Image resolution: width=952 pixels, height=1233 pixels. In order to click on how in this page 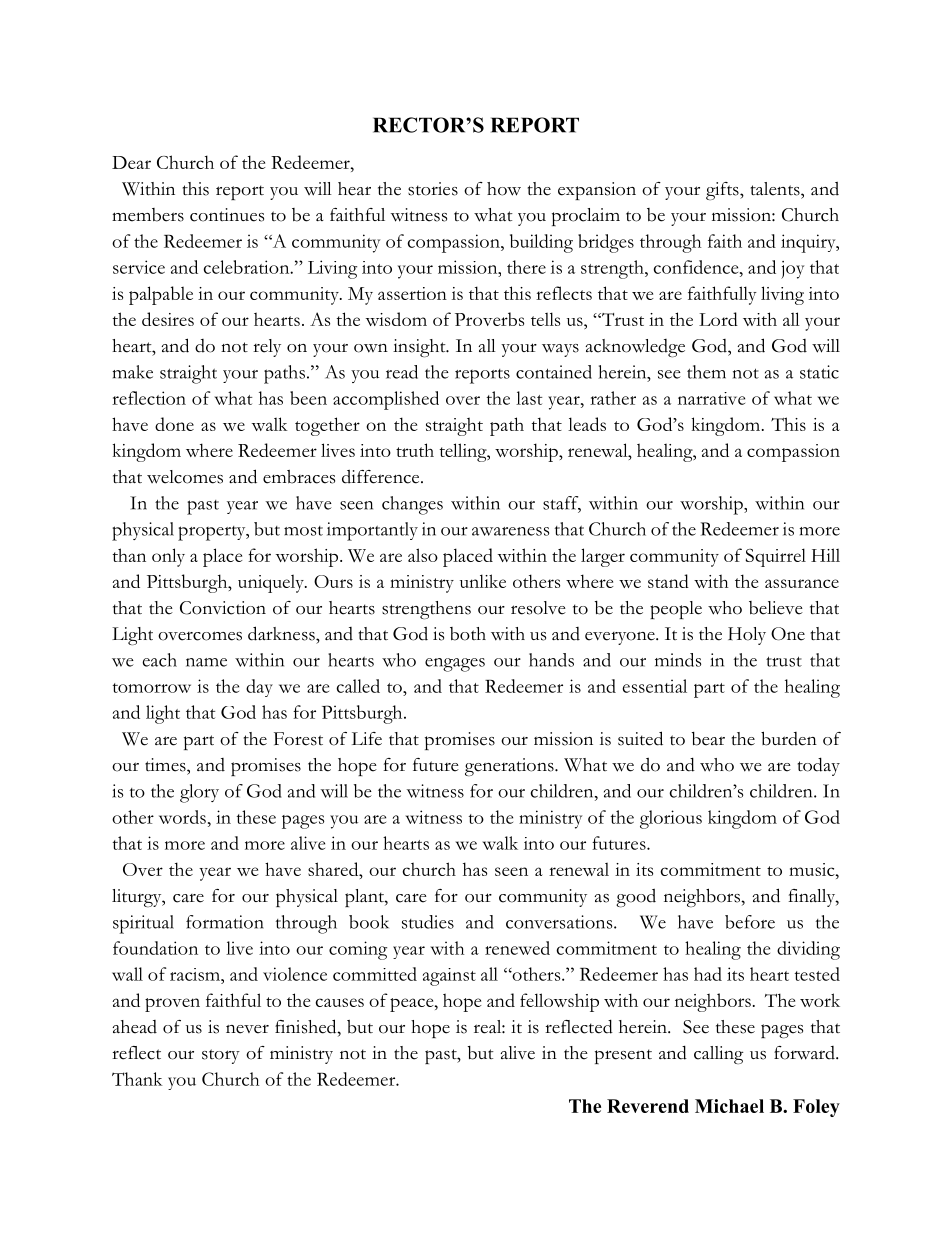, I will do `click(504, 189)`.
